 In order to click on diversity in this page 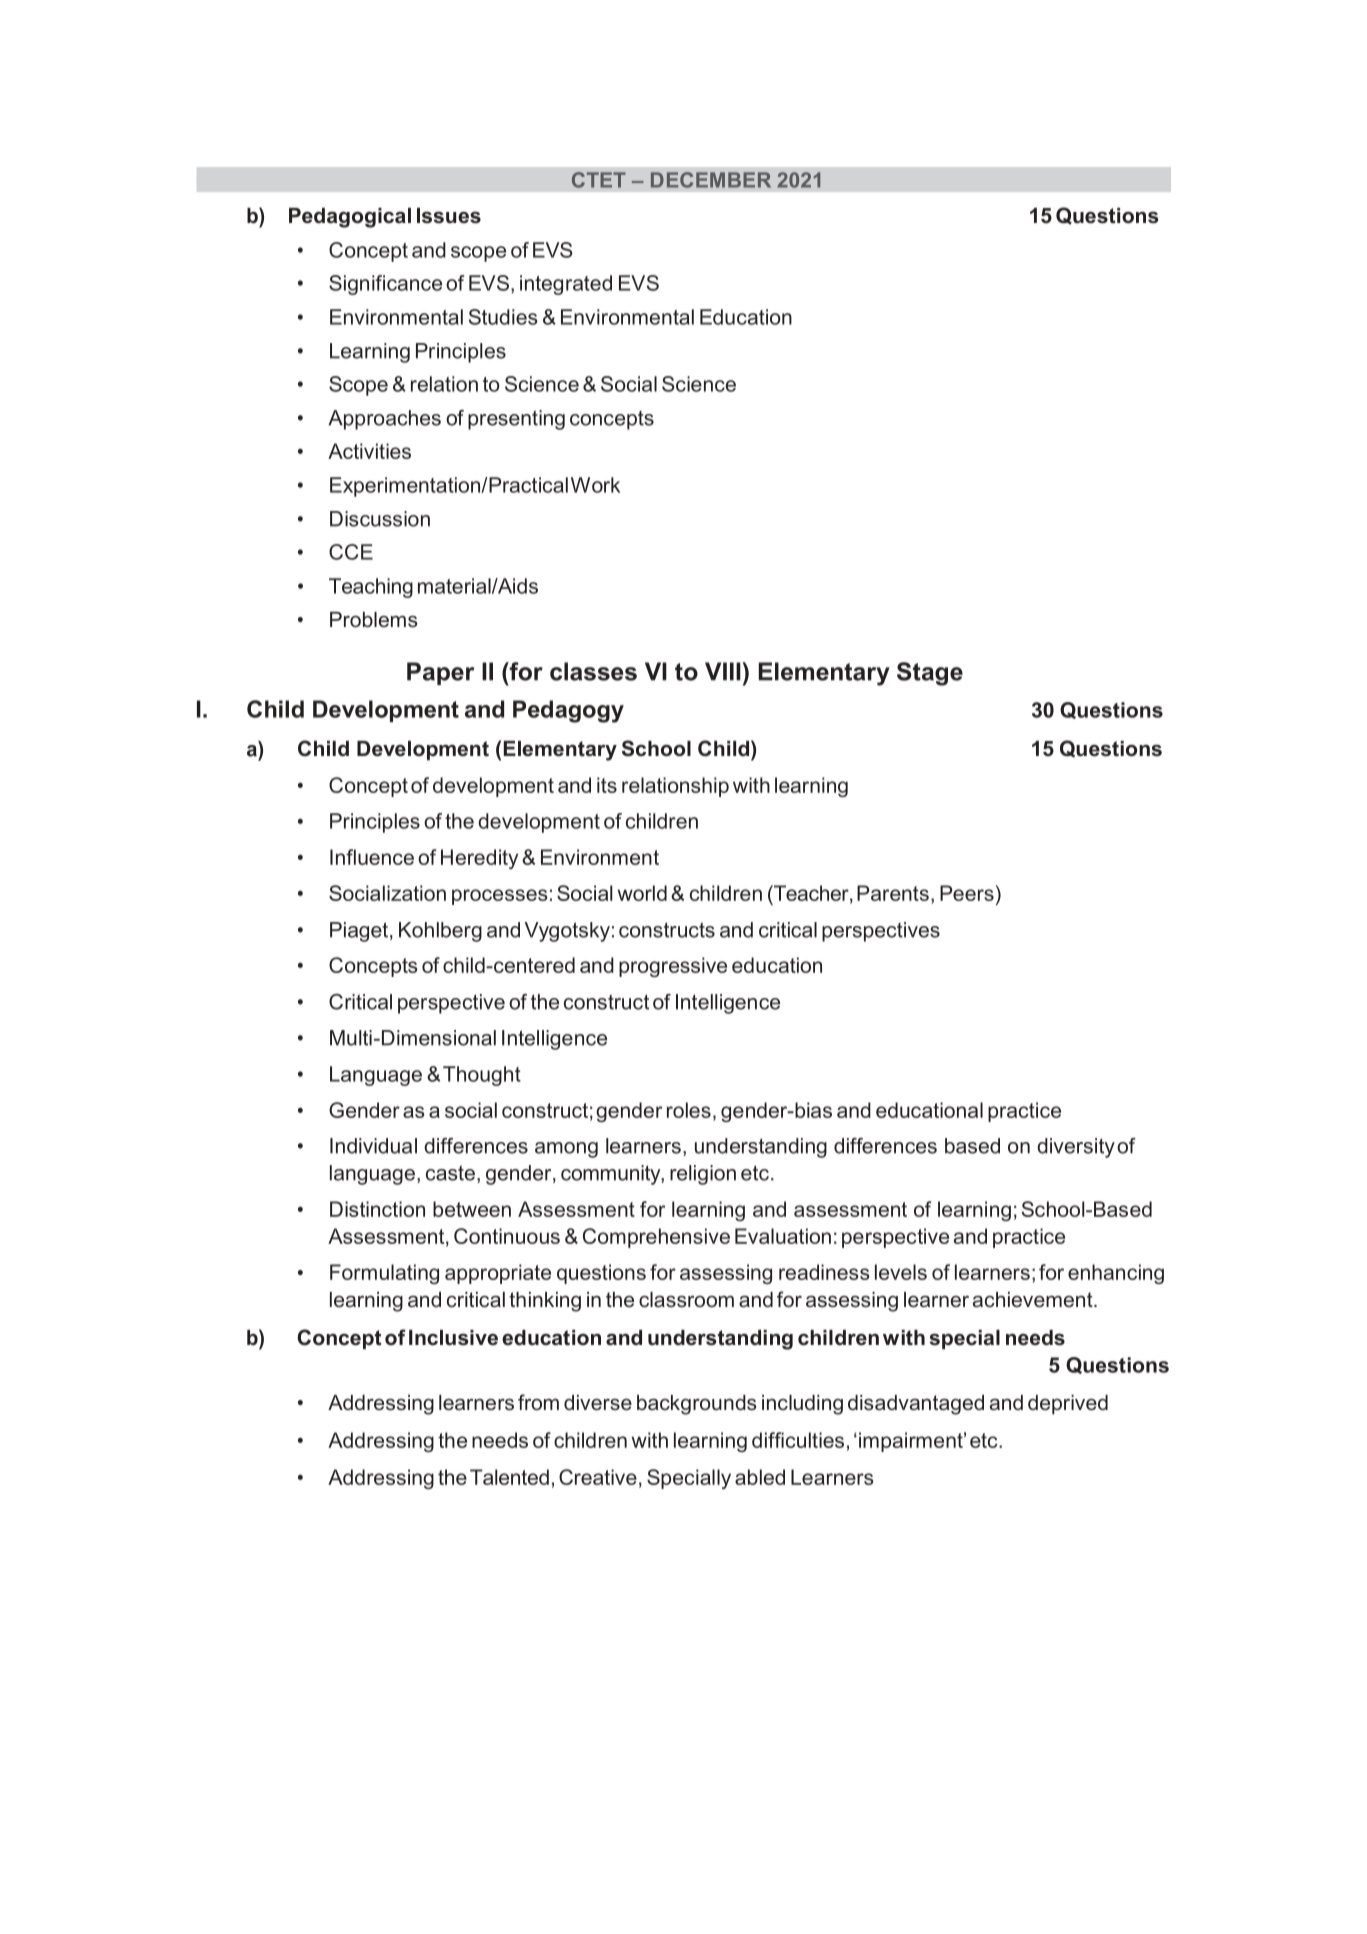, I will do `click(1076, 1148)`.
